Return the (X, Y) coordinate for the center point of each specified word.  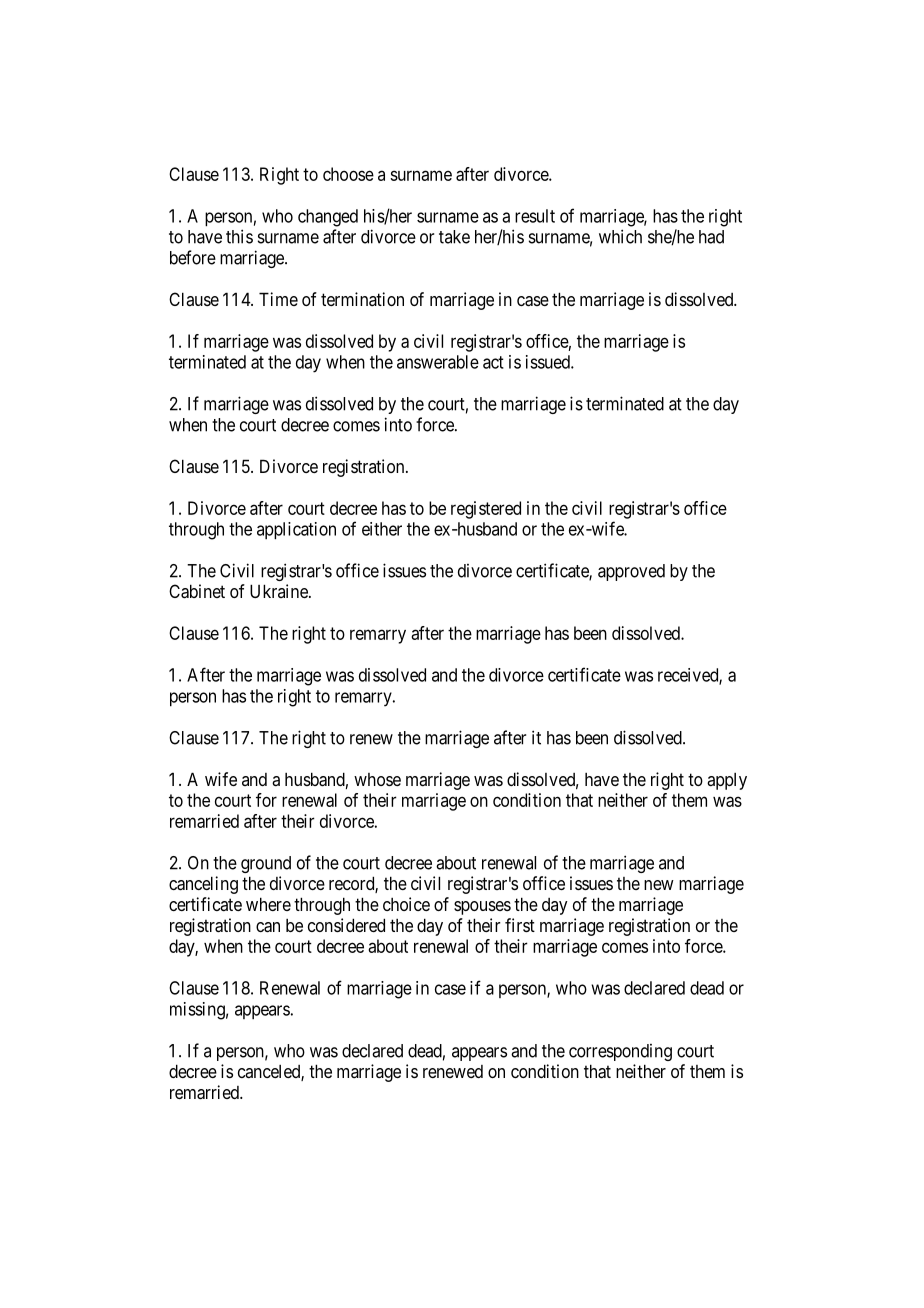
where (268, 904)
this (239, 236)
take (454, 237)
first (520, 925)
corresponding (620, 1052)
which (620, 236)
